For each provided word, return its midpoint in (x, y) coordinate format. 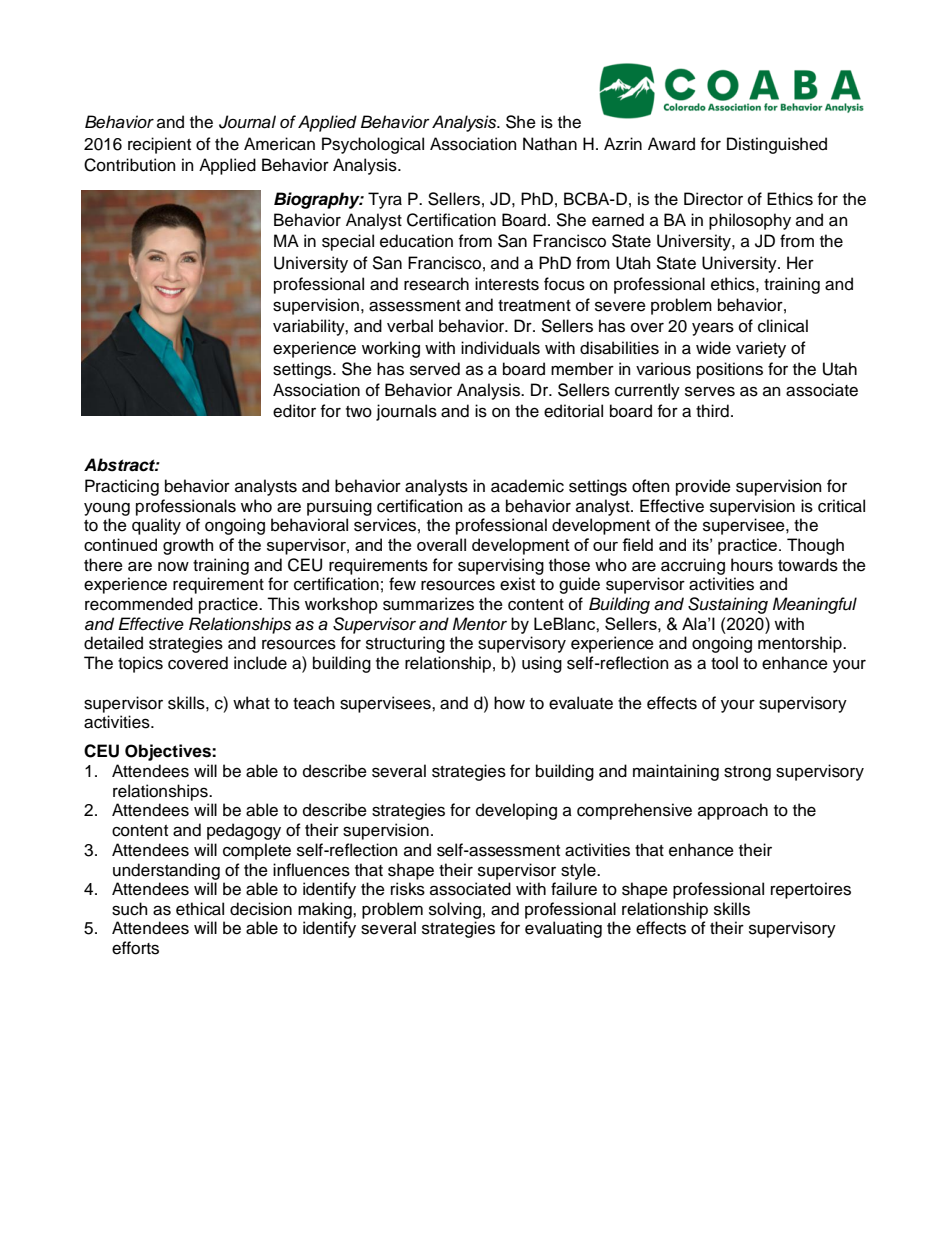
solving (455, 910)
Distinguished (777, 145)
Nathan (550, 144)
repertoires (811, 890)
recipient (159, 145)
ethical (200, 909)
